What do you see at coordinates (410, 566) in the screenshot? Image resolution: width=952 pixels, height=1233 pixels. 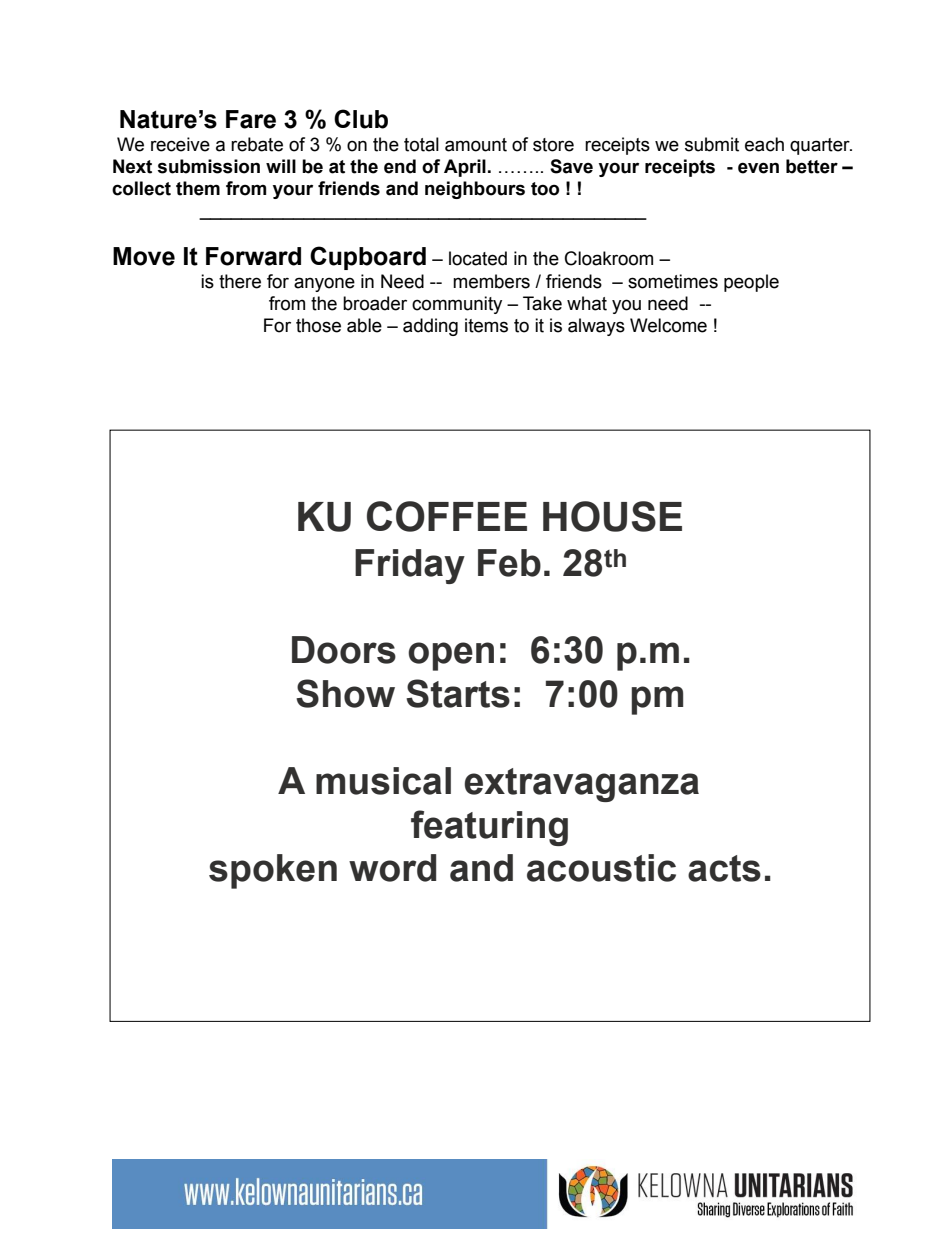 I see `Friday` at bounding box center [410, 566].
